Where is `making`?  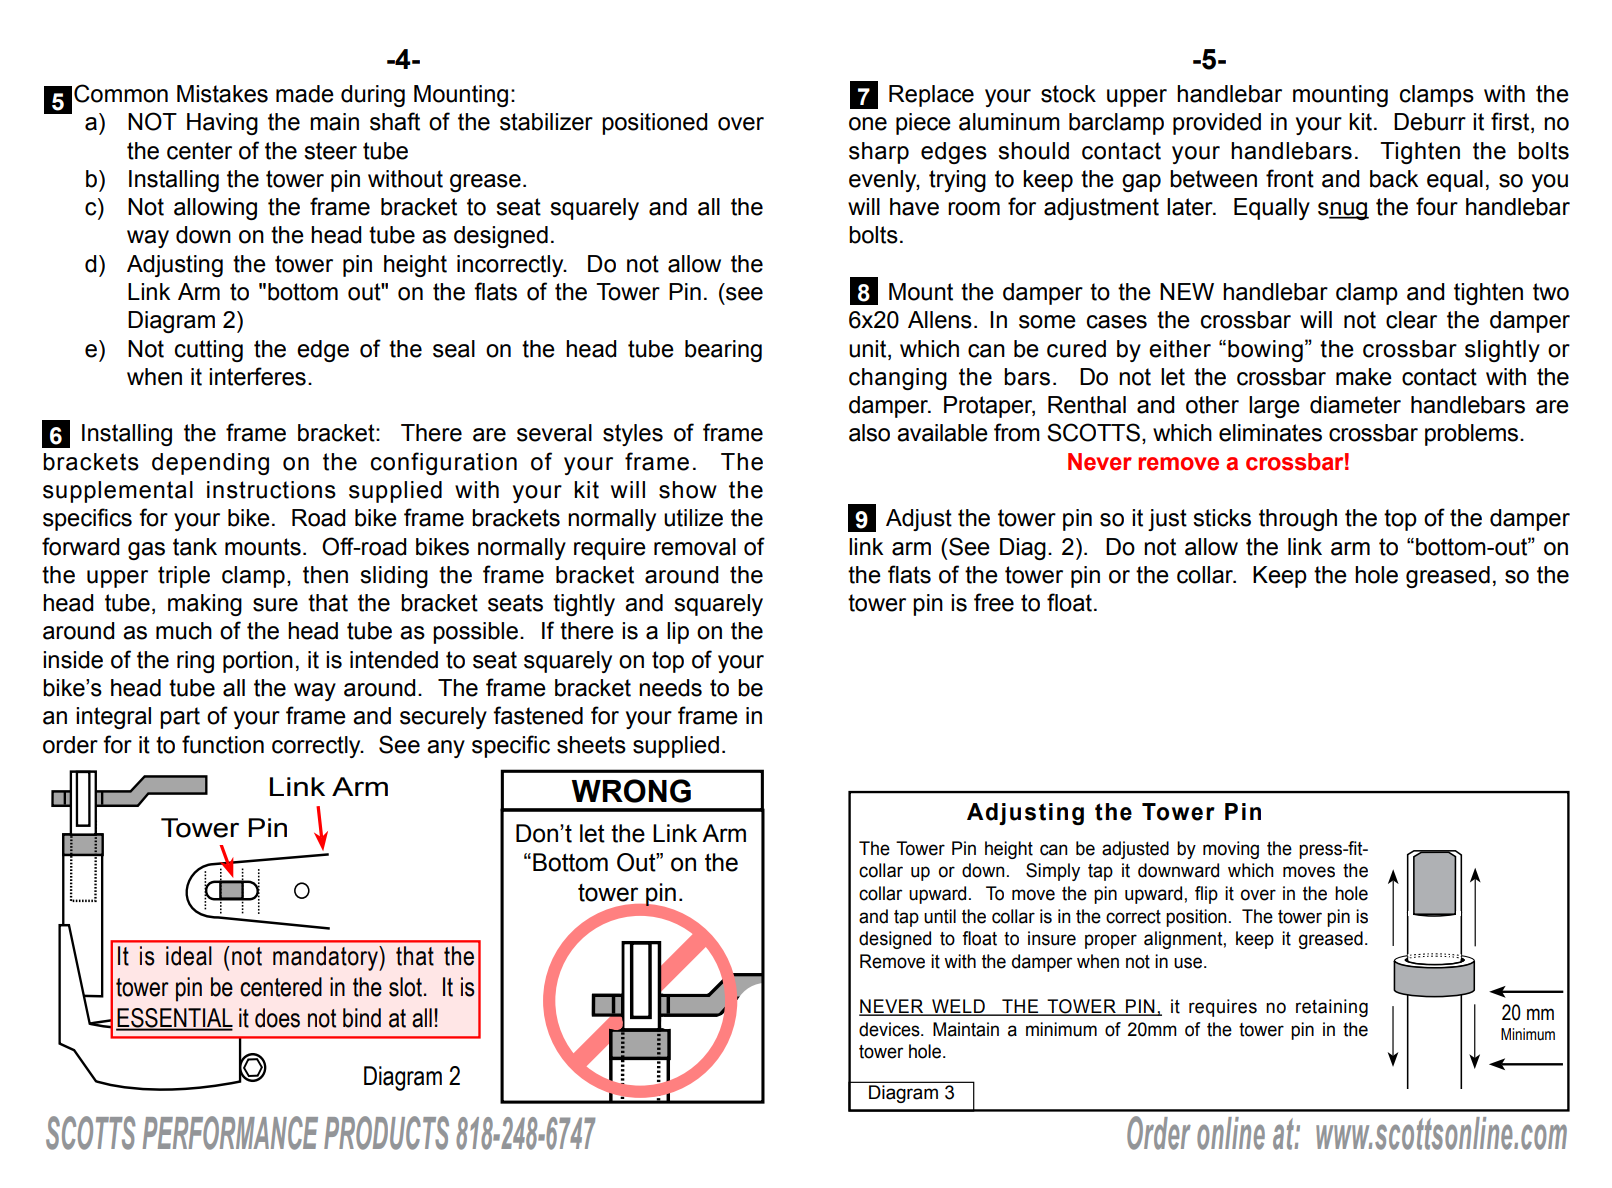 making is located at coordinates (205, 605).
